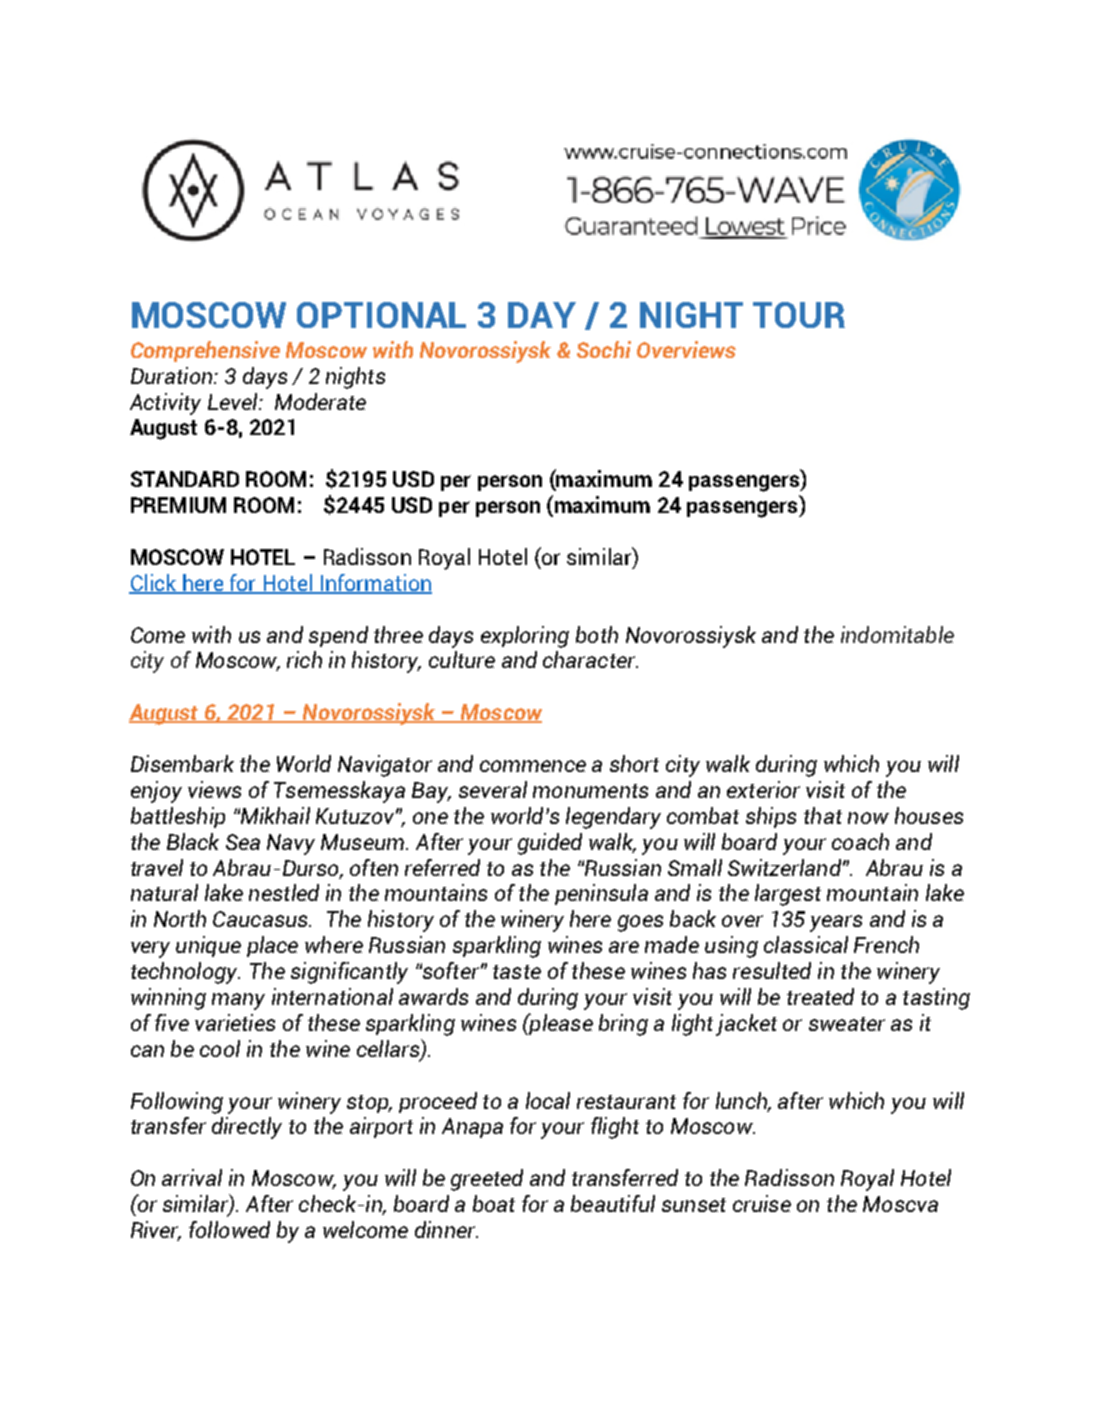  I want to click on Comprehensive, so click(205, 351).
